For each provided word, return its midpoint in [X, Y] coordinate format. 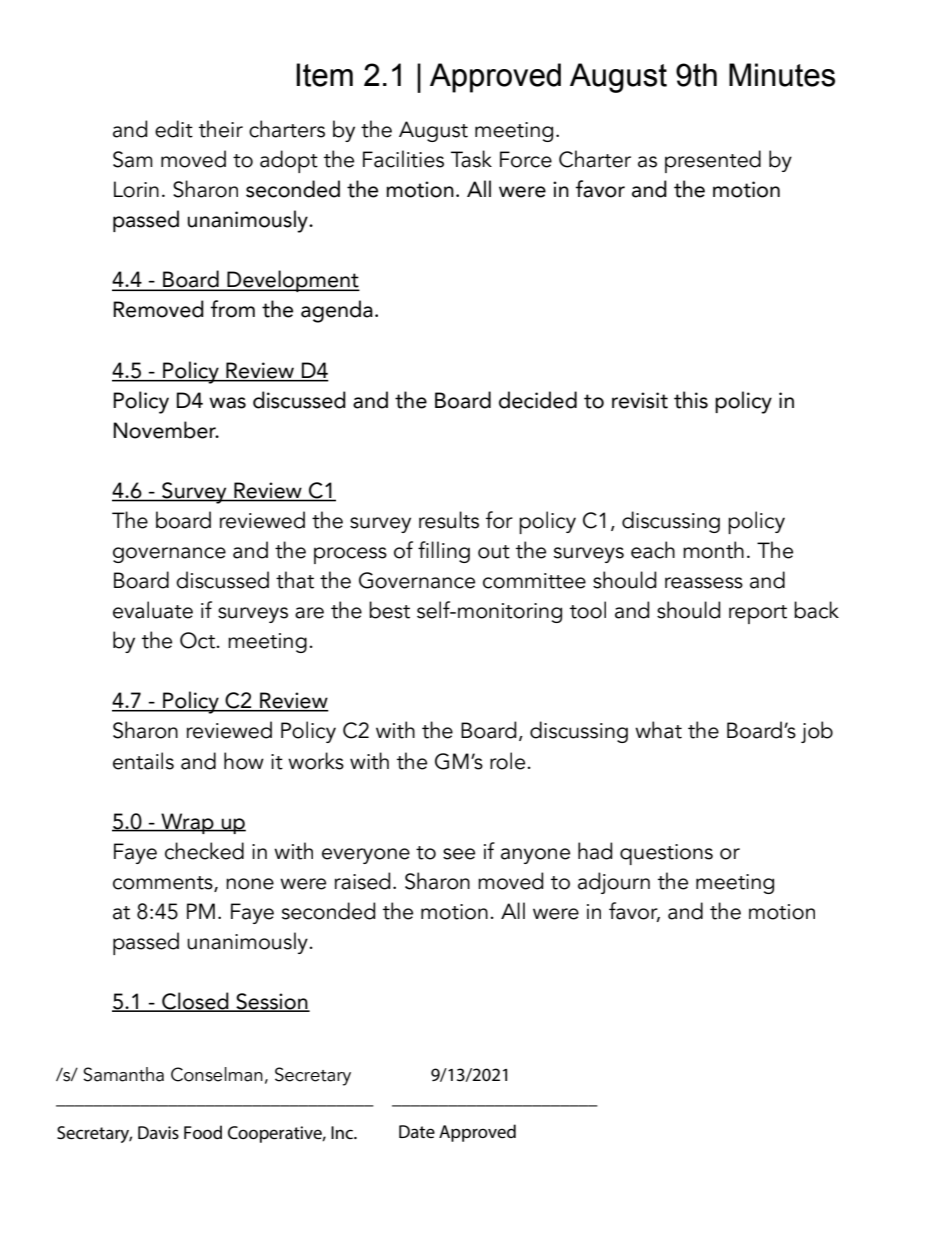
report [758, 614]
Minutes [782, 75]
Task [471, 159]
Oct [198, 640]
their [221, 129]
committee [534, 581]
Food [203, 1132]
